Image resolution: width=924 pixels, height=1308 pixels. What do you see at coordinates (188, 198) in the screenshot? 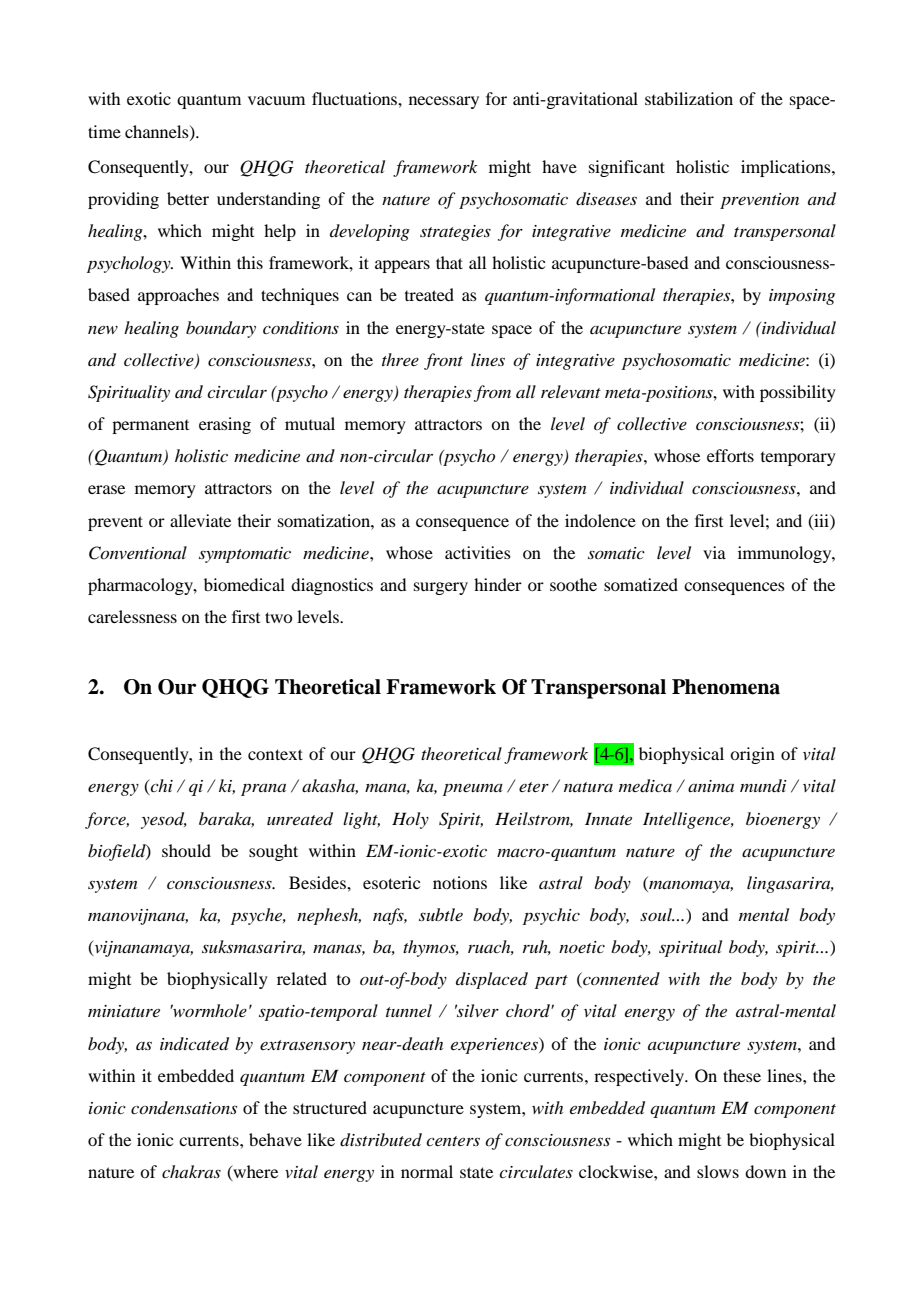
I see `better` at bounding box center [188, 198].
